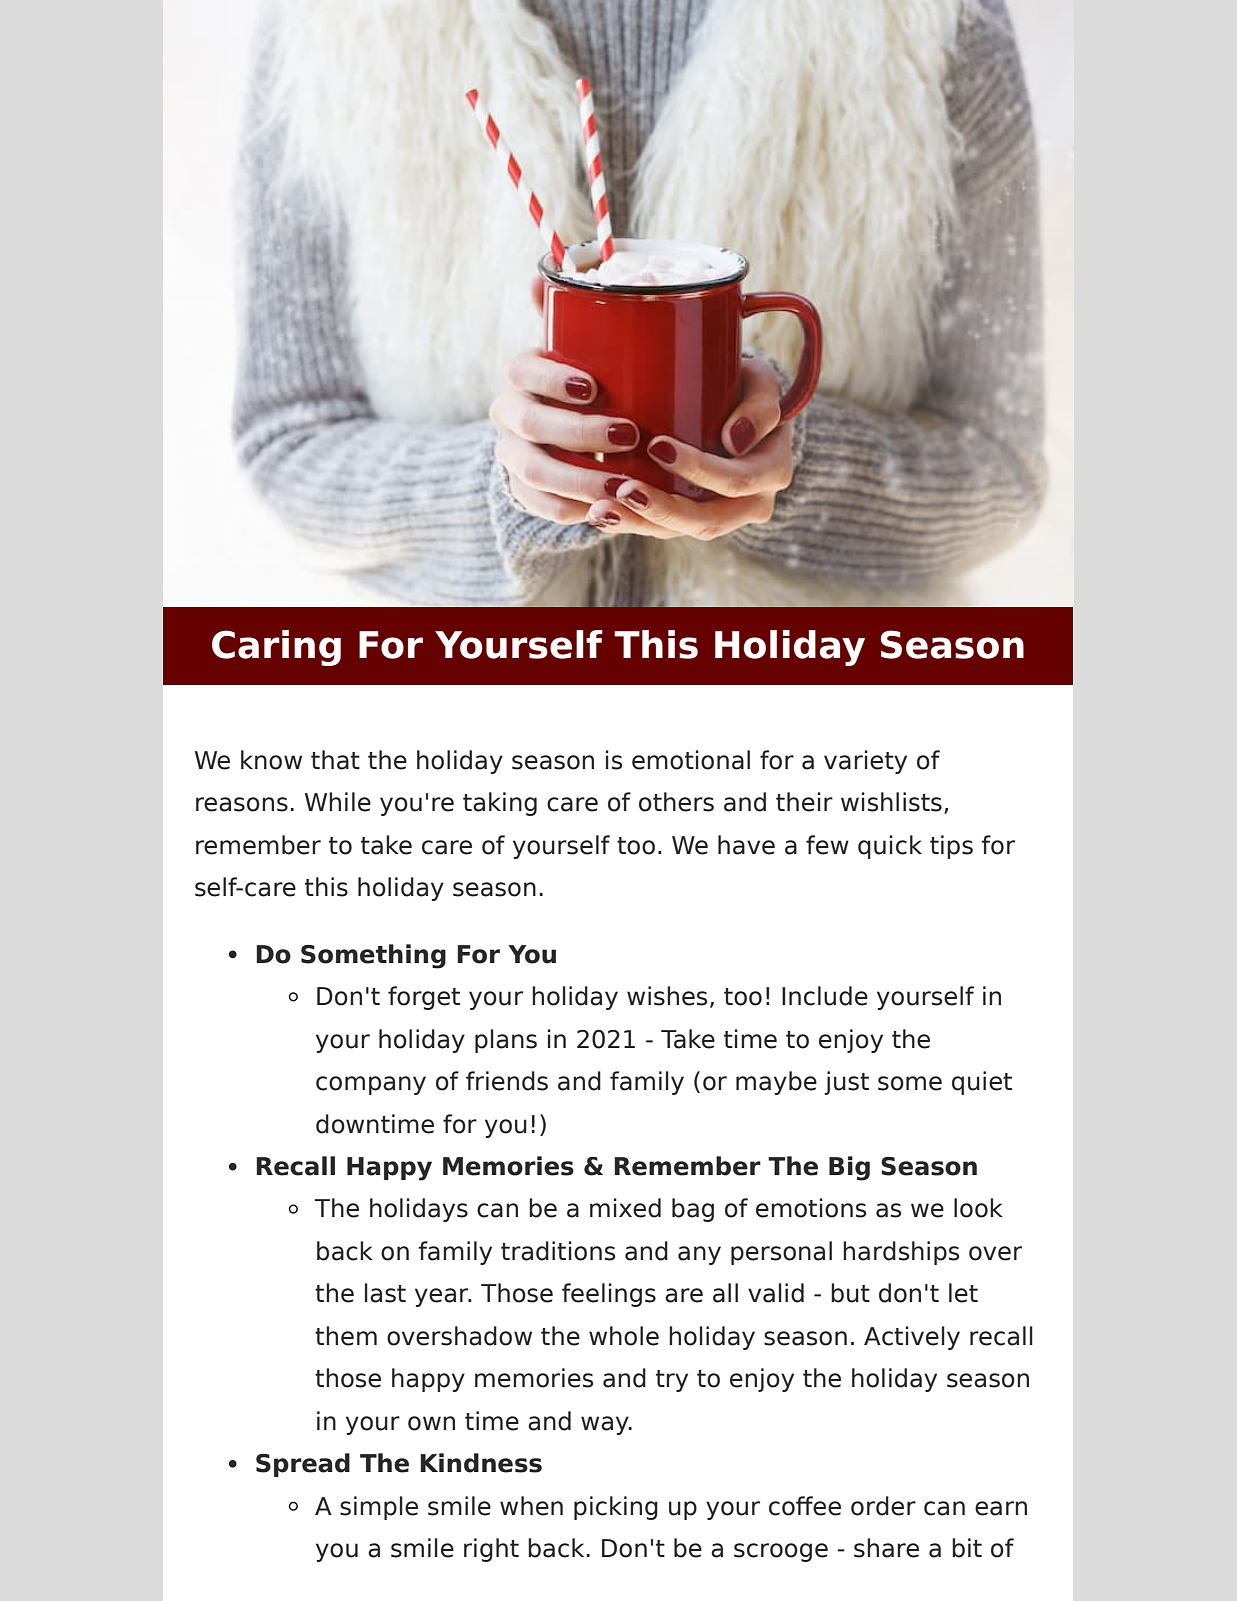  What do you see at coordinates (276, 648) in the screenshot?
I see `Caring` at bounding box center [276, 648].
